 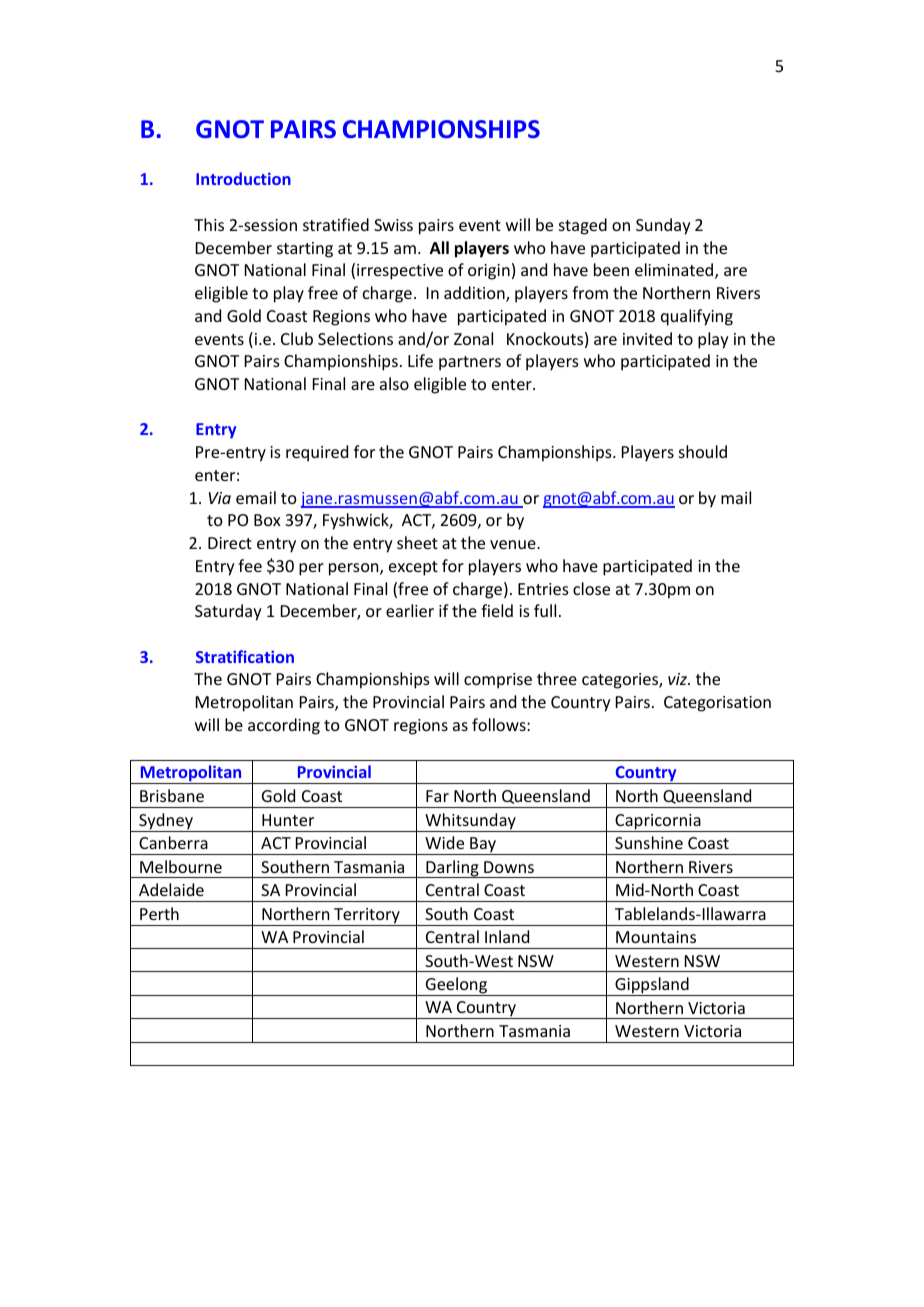 What do you see at coordinates (220, 498) in the document?
I see `Via` at bounding box center [220, 498].
